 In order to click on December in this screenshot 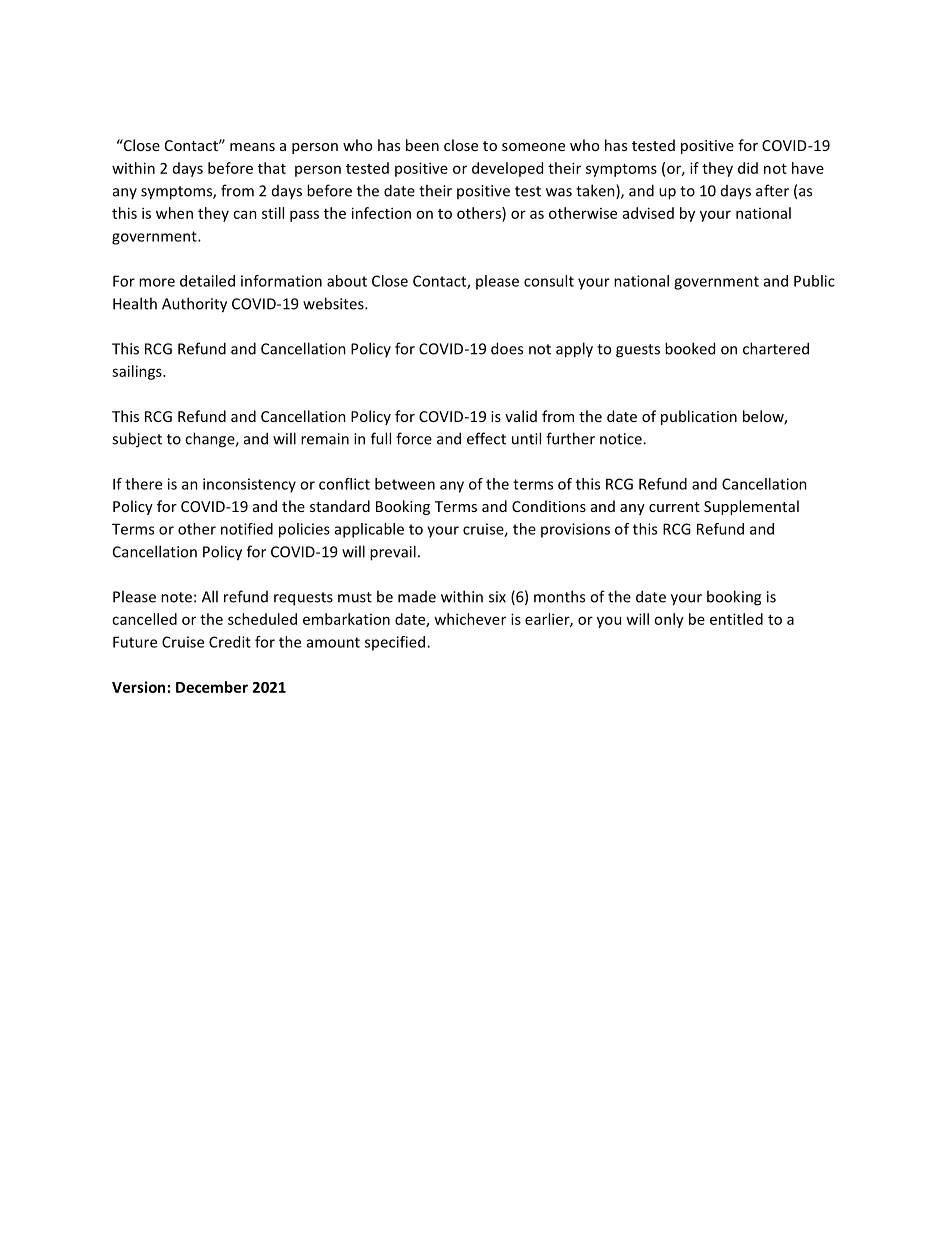, I will do `click(212, 687)`.
